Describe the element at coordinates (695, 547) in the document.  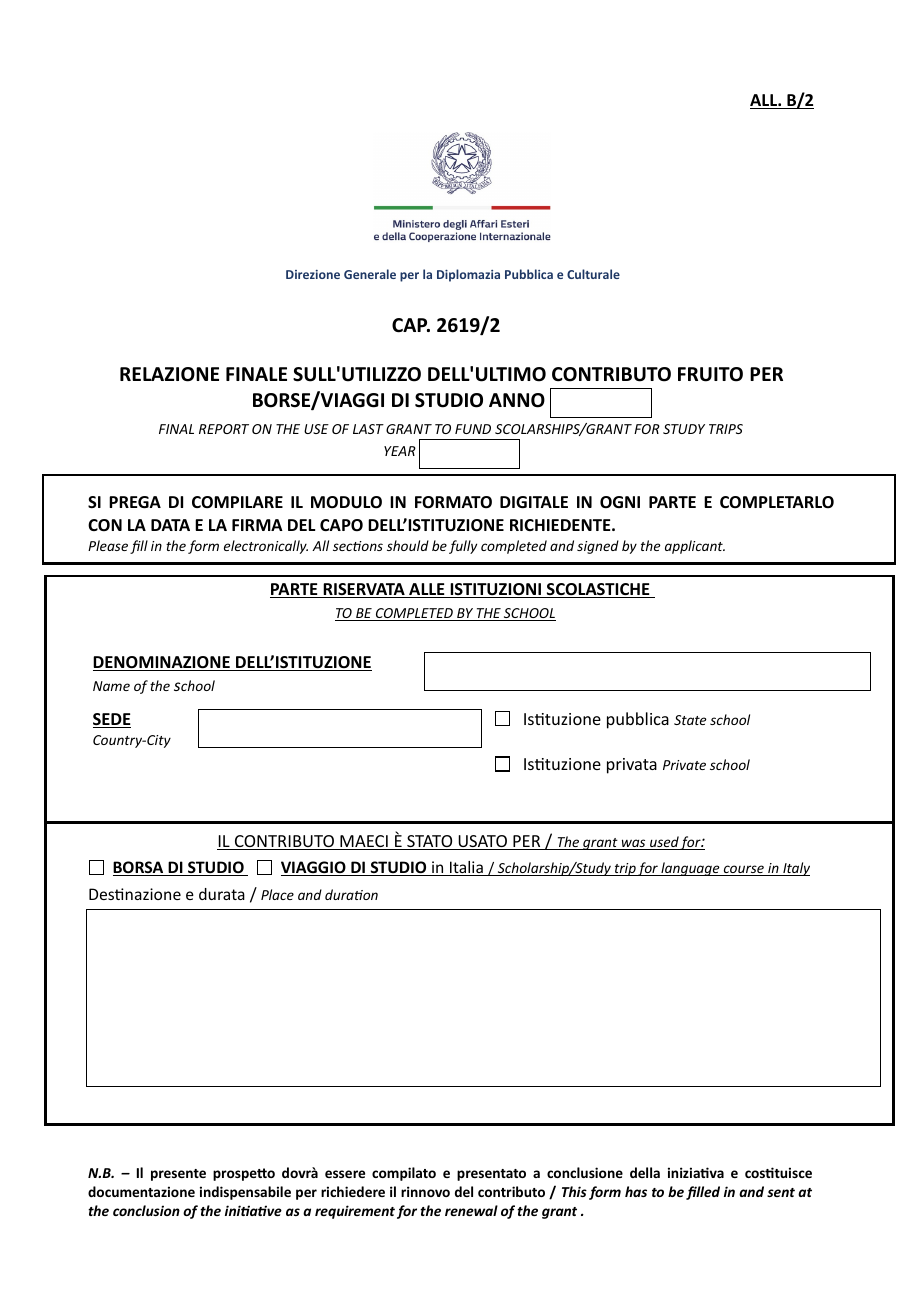
I see `applicant` at that location.
